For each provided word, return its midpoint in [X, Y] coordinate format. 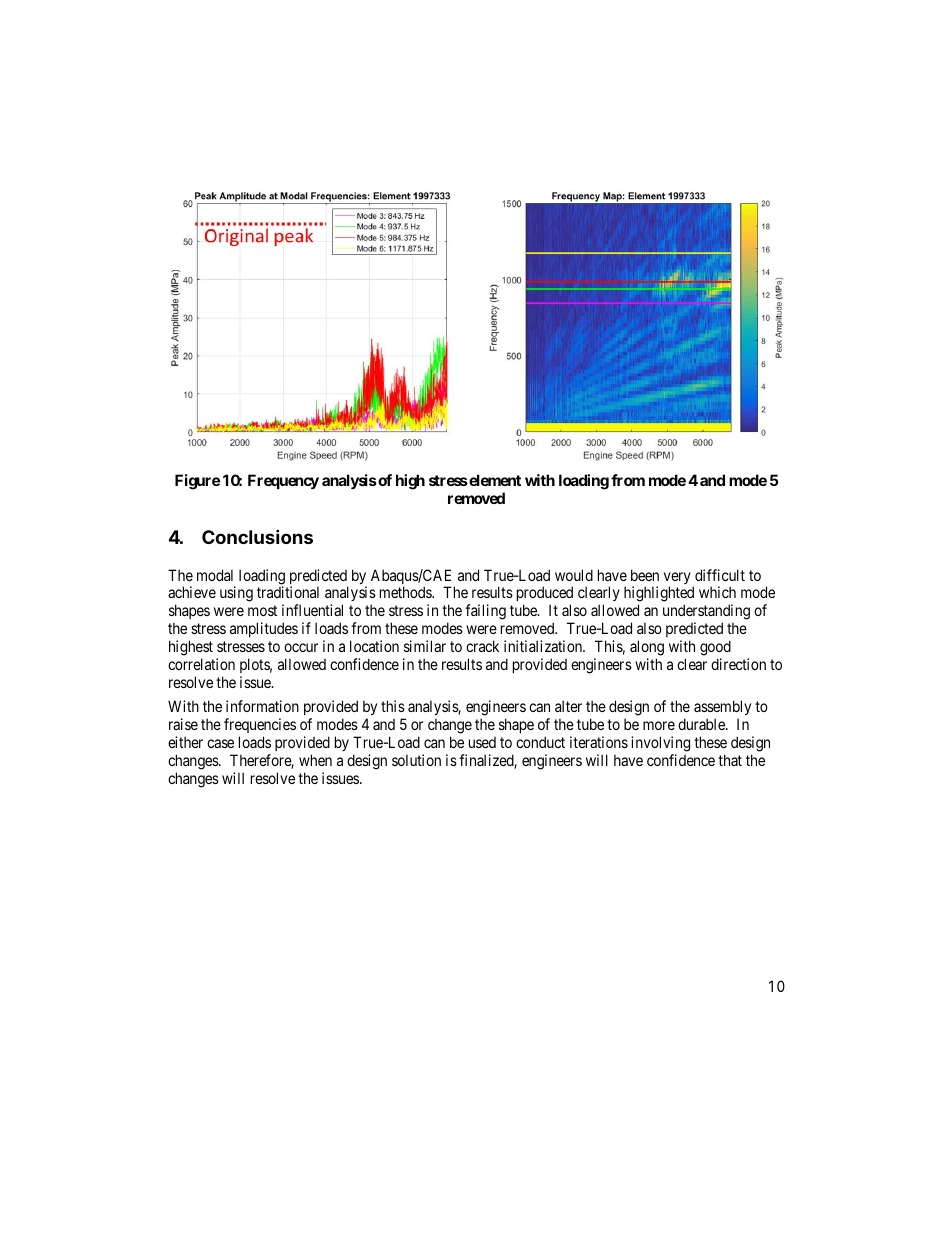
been [645, 575]
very [677, 579]
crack [482, 646]
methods [406, 592]
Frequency [283, 481]
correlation [201, 664]
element [494, 480]
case [220, 743]
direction [738, 664]
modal [215, 575]
